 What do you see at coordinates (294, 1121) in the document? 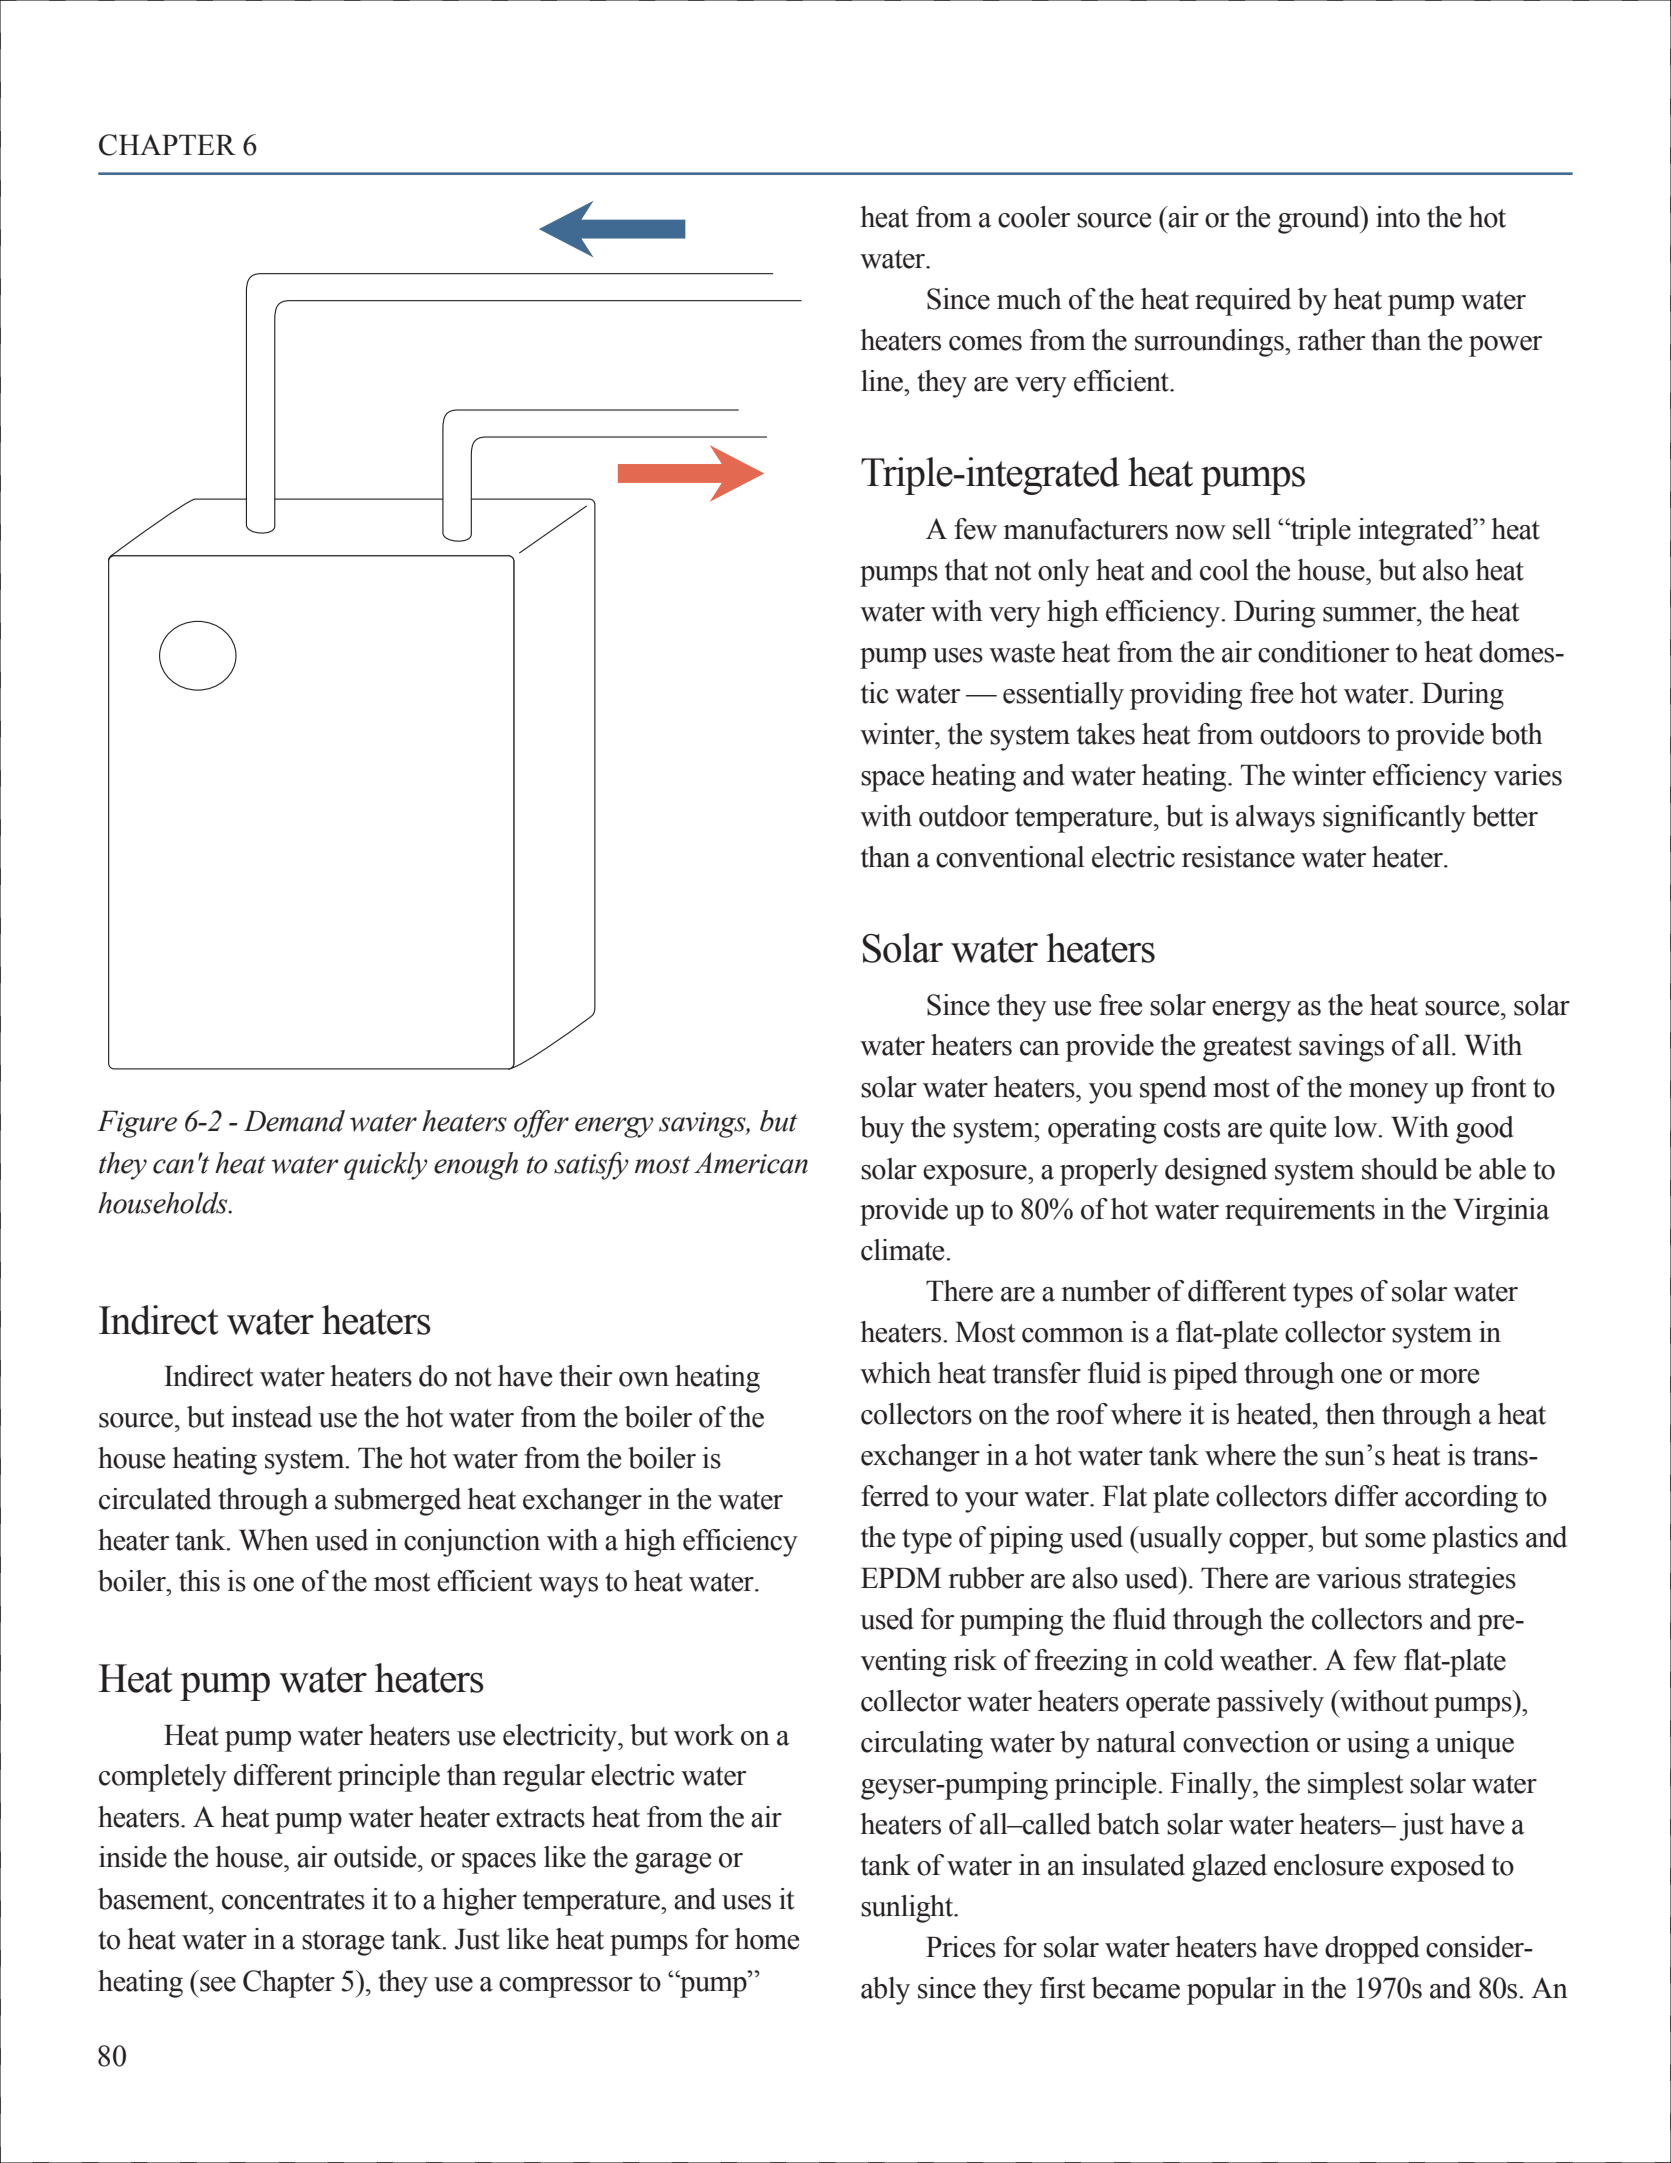
I see `Demand` at bounding box center [294, 1121].
